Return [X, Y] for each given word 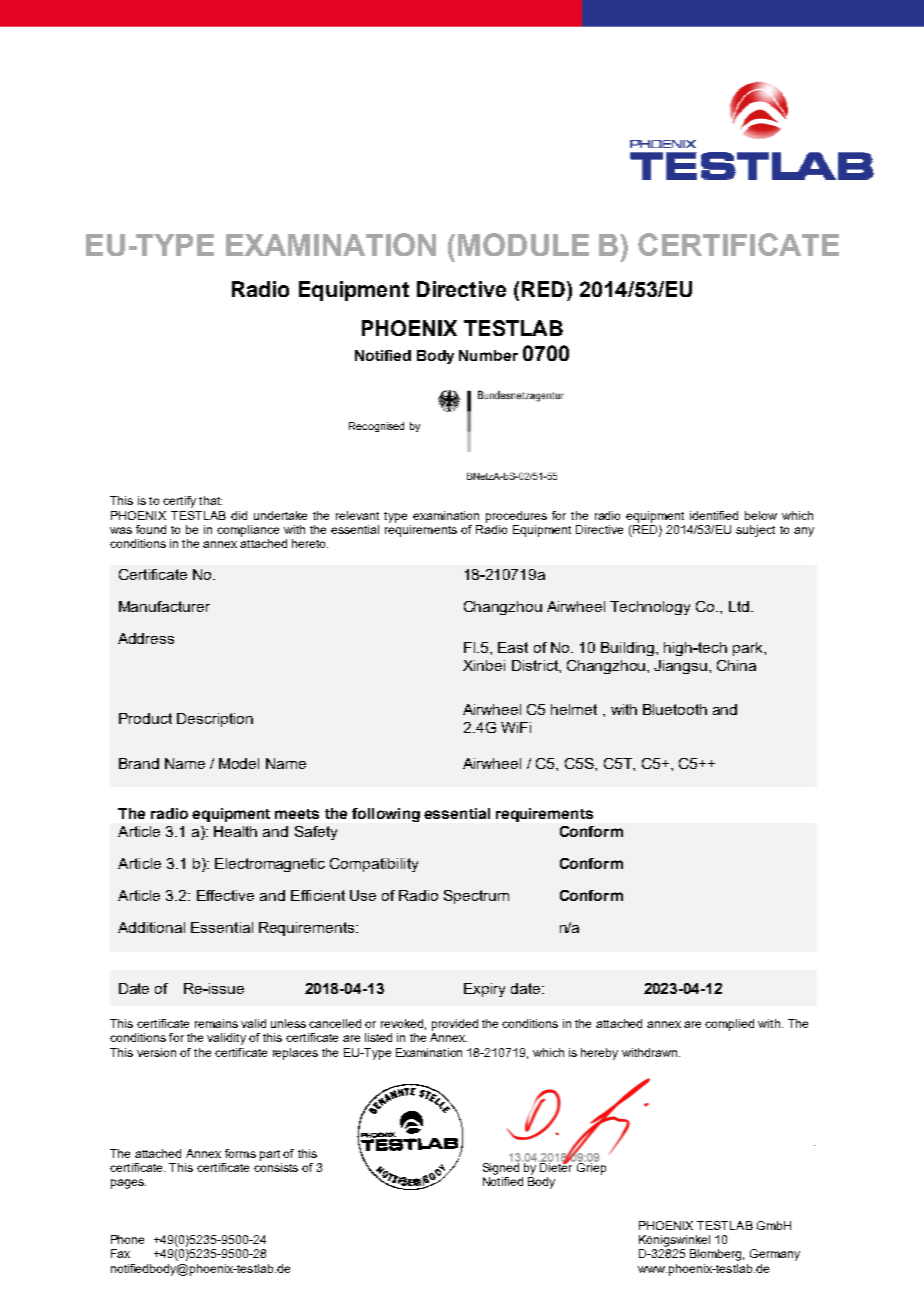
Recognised [376, 427]
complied [729, 1025]
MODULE [523, 244]
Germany [775, 1255]
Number [488, 355]
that [210, 500]
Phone [127, 1239]
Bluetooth [675, 709]
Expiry [484, 990]
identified [714, 515]
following [386, 815]
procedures [516, 517]
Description [215, 720]
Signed [501, 1167]
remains [216, 1023]
